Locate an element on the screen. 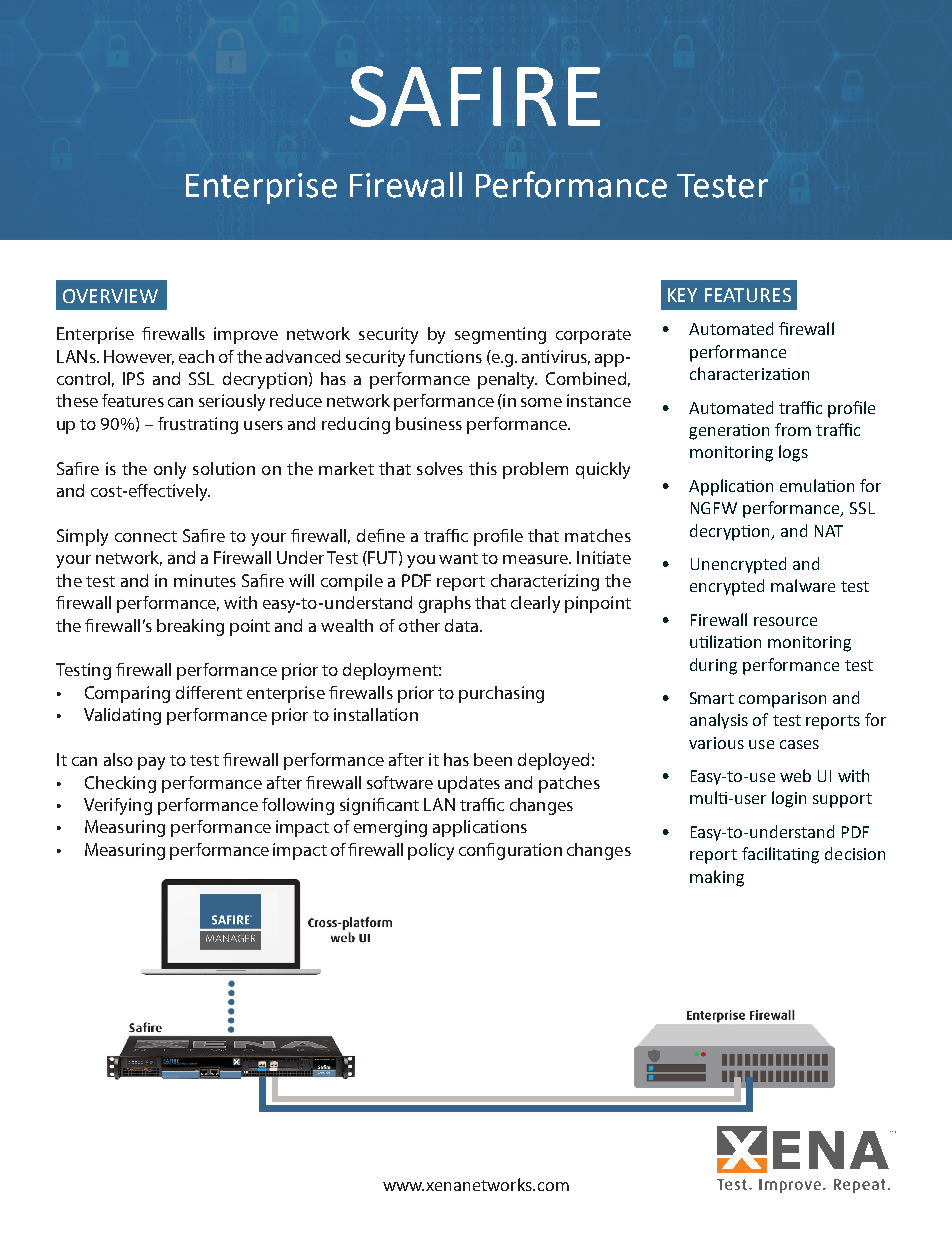  malware is located at coordinates (803, 585).
